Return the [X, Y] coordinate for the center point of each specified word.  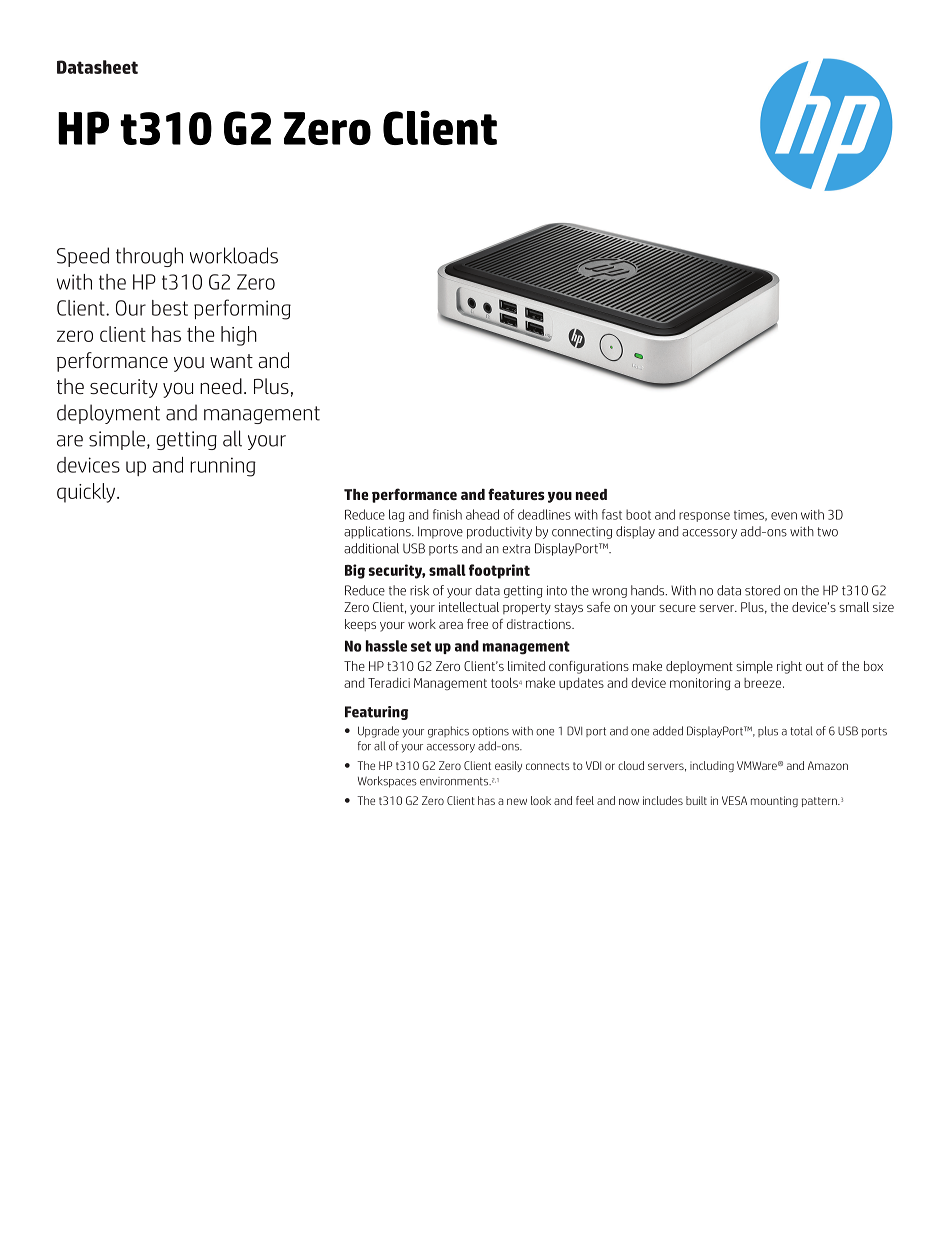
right [789, 667]
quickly [87, 493]
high [239, 336]
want [231, 361]
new [517, 801]
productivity [499, 532]
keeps [360, 625]
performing [242, 309]
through [149, 257]
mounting [774, 801]
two [827, 532]
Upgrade [378, 732]
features [516, 494]
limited [526, 666]
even [784, 516]
